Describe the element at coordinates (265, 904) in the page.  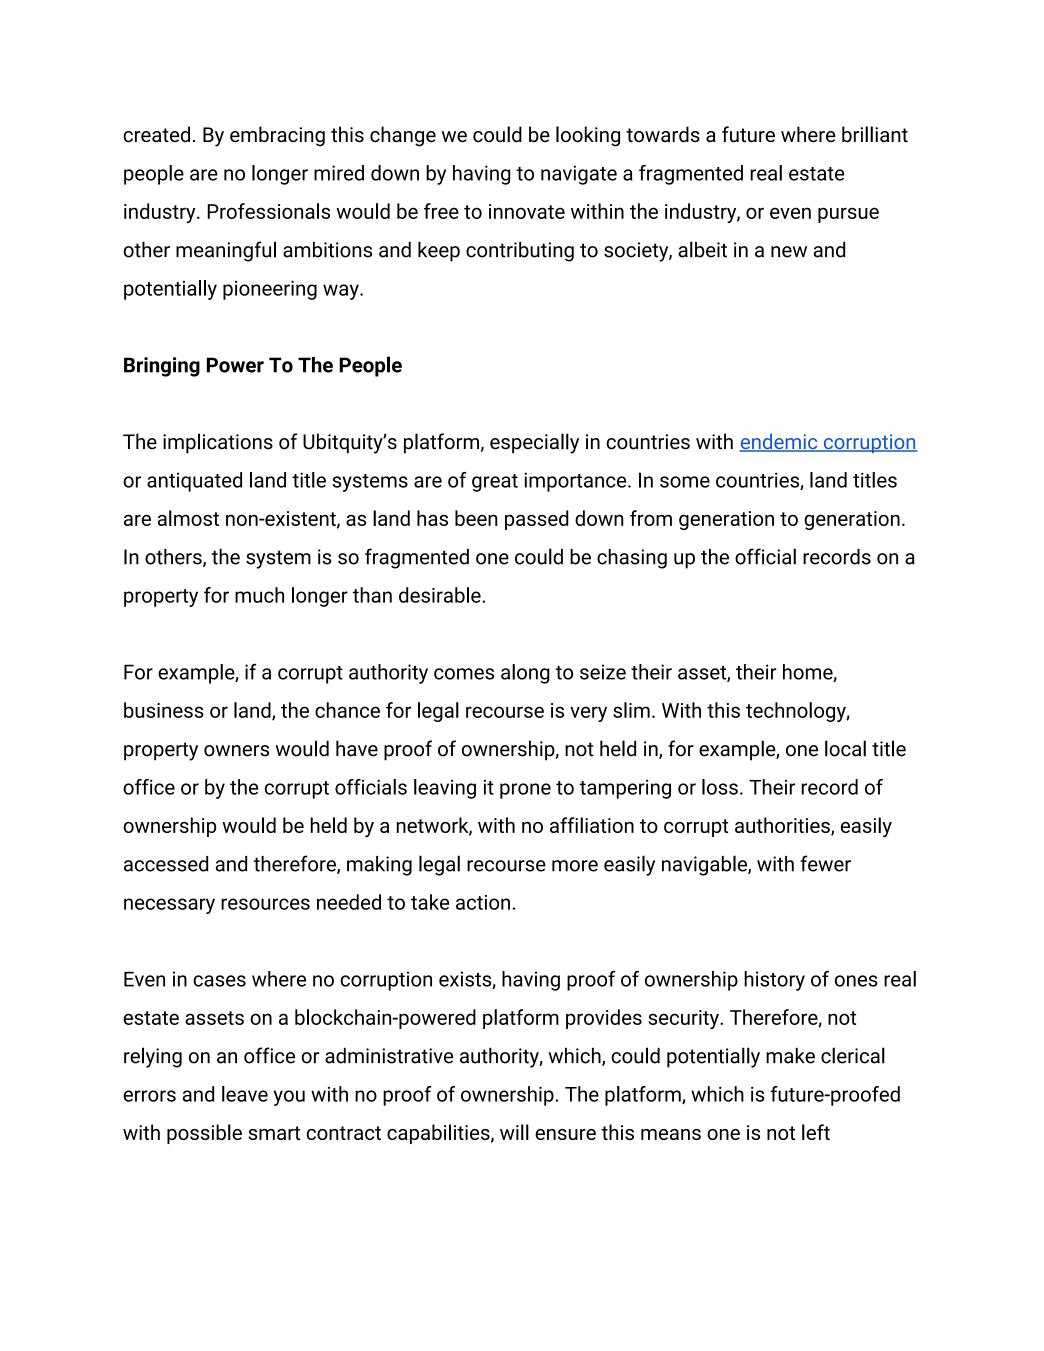
I see `resources` at that location.
